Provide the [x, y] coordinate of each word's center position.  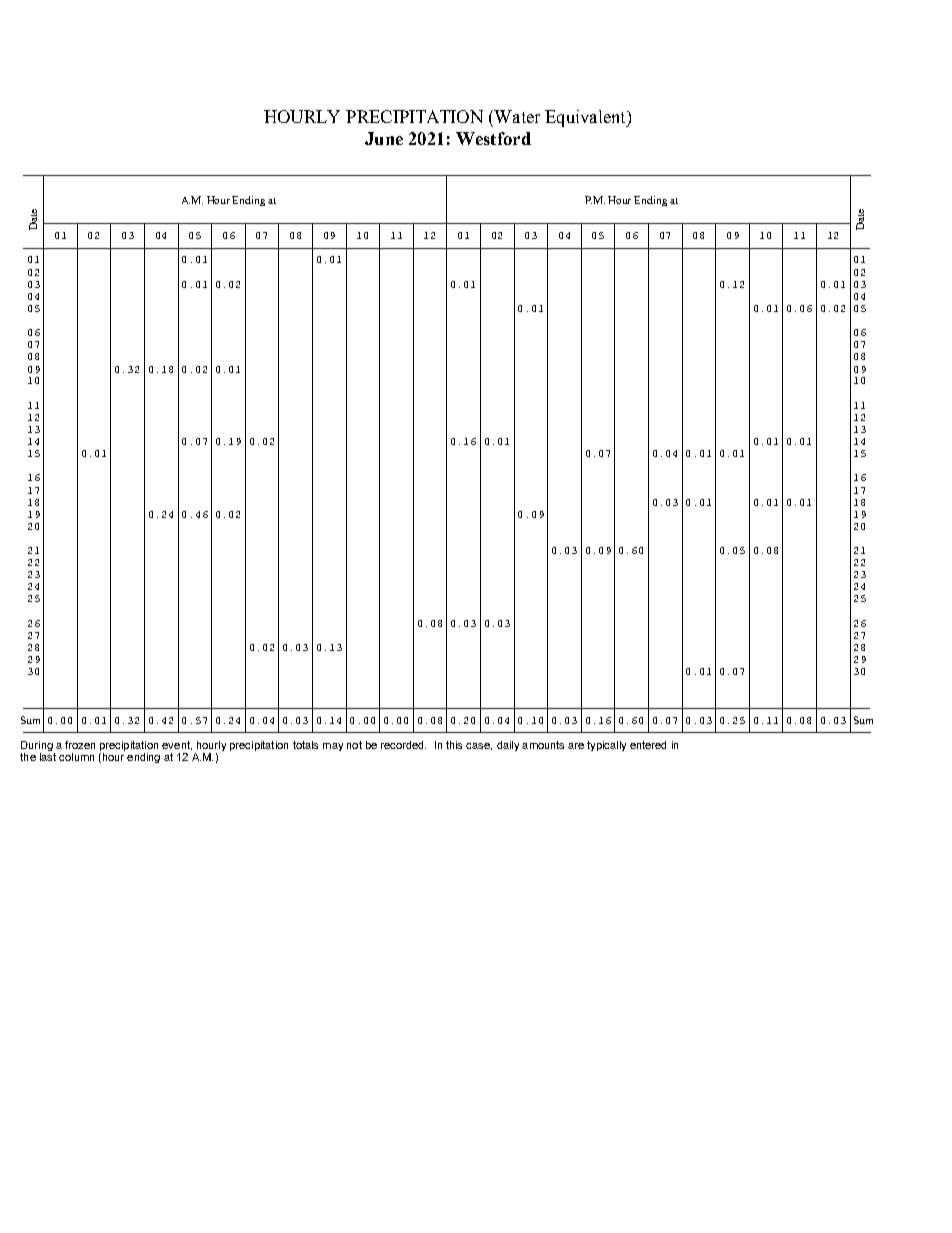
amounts [543, 745]
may [333, 747]
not [354, 745]
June [384, 138]
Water [517, 116]
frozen [80, 745]
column [76, 757]
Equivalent [586, 118]
